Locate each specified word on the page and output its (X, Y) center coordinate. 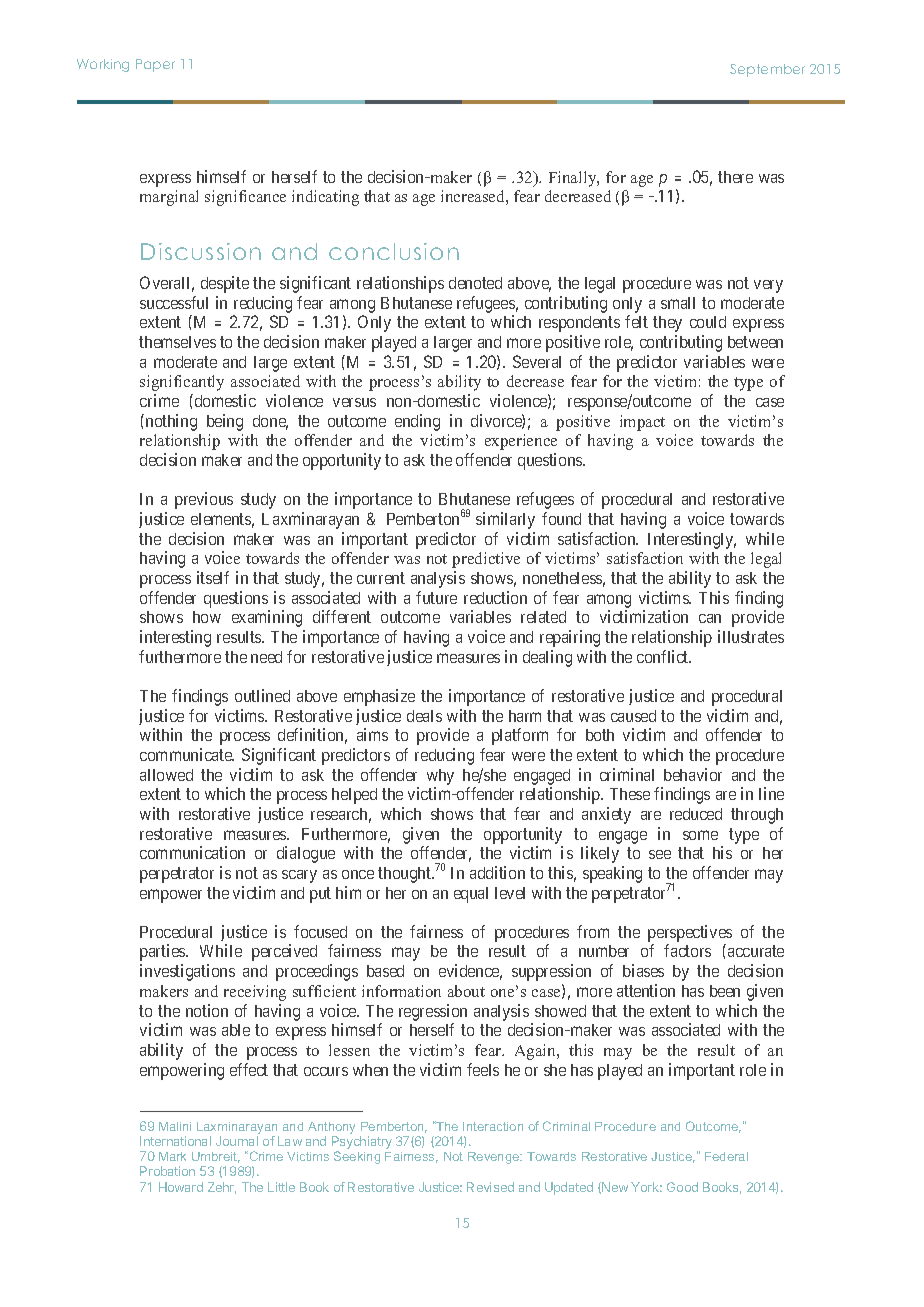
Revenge (495, 1158)
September (767, 70)
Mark (172, 1156)
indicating (325, 198)
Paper (155, 65)
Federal (726, 1156)
